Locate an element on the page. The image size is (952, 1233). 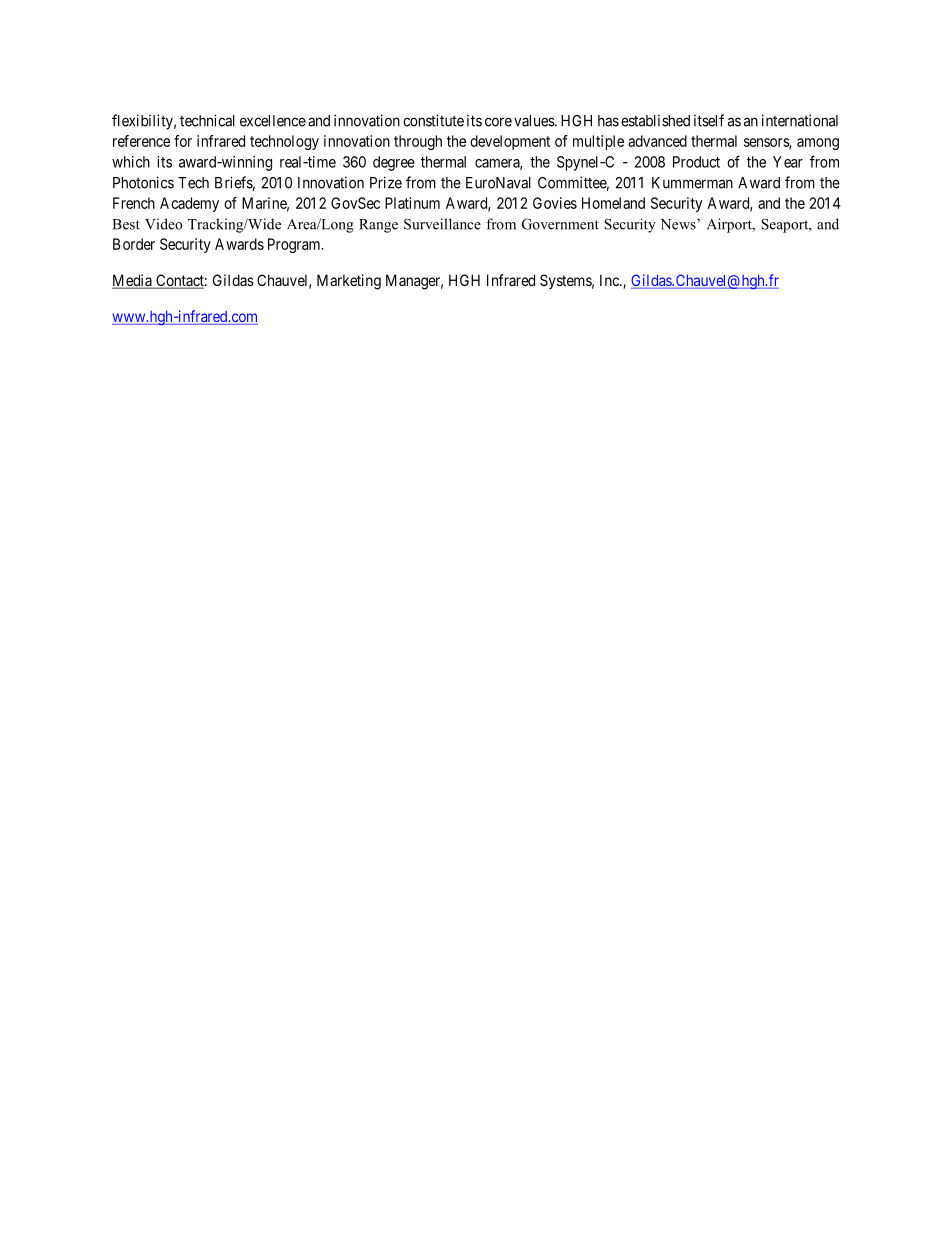
Media is located at coordinates (133, 281).
